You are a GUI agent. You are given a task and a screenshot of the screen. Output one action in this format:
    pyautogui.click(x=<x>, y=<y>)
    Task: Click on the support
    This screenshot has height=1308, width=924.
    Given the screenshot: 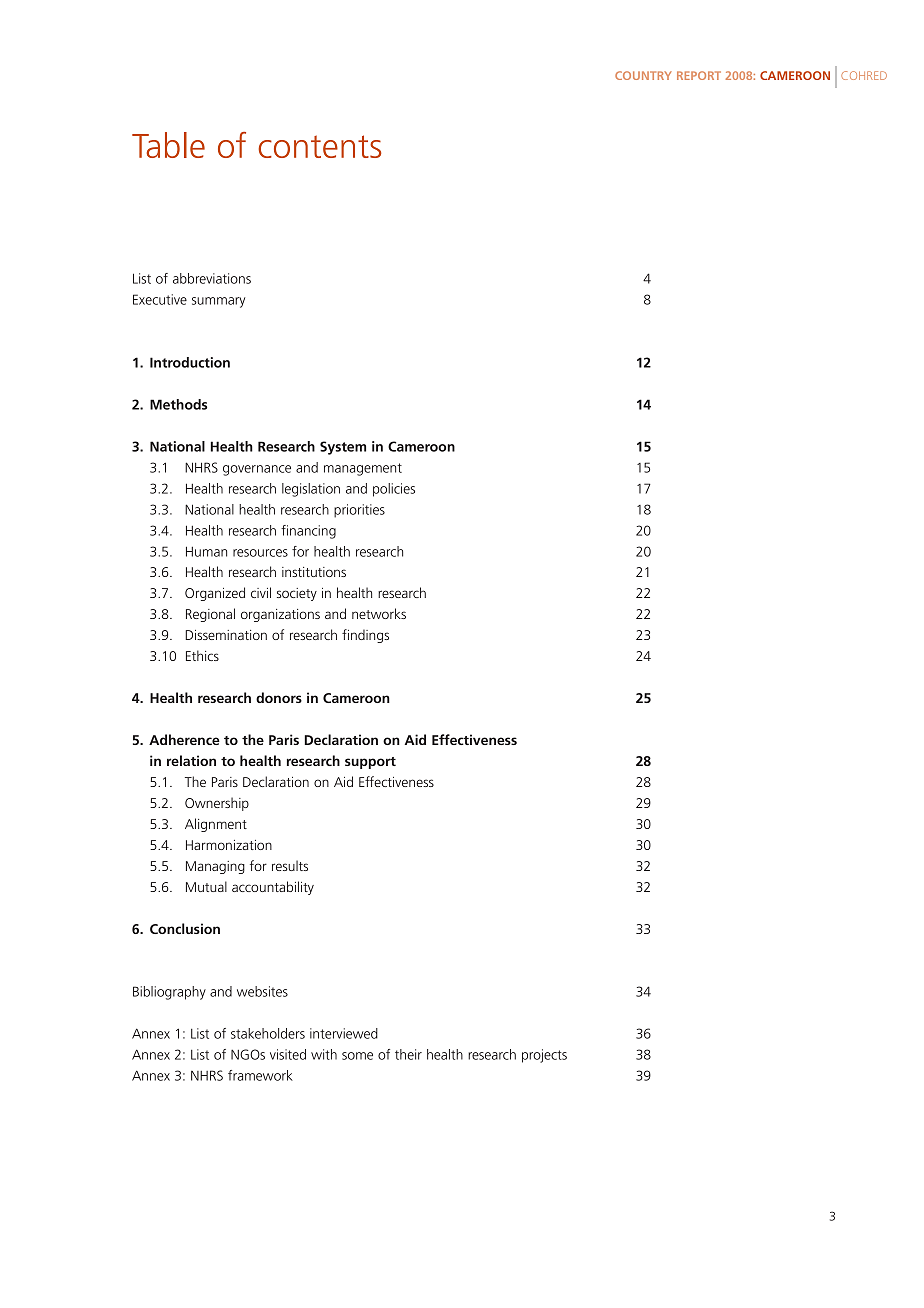 What is the action you would take?
    pyautogui.click(x=370, y=763)
